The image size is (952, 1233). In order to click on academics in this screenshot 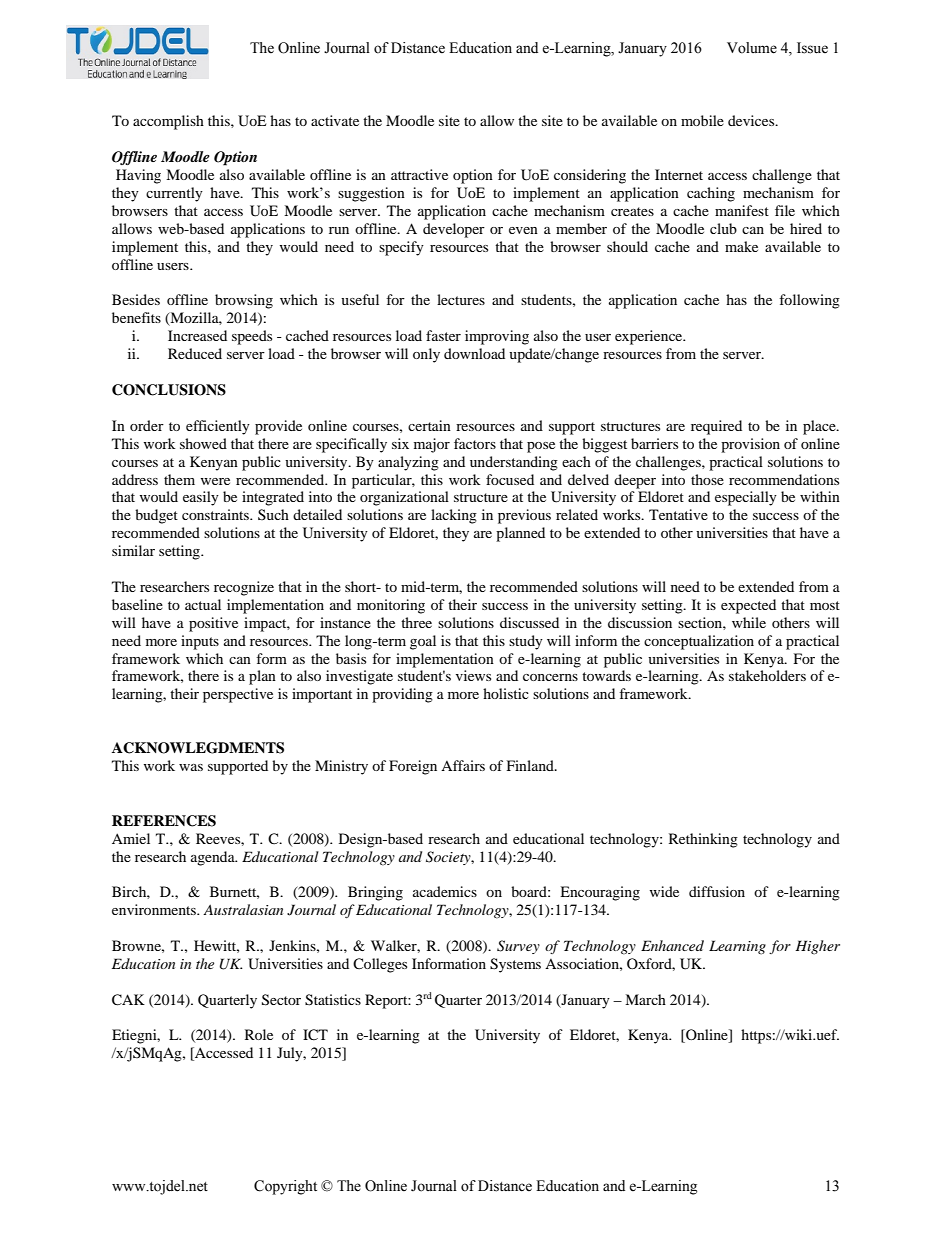, I will do `click(445, 891)`.
